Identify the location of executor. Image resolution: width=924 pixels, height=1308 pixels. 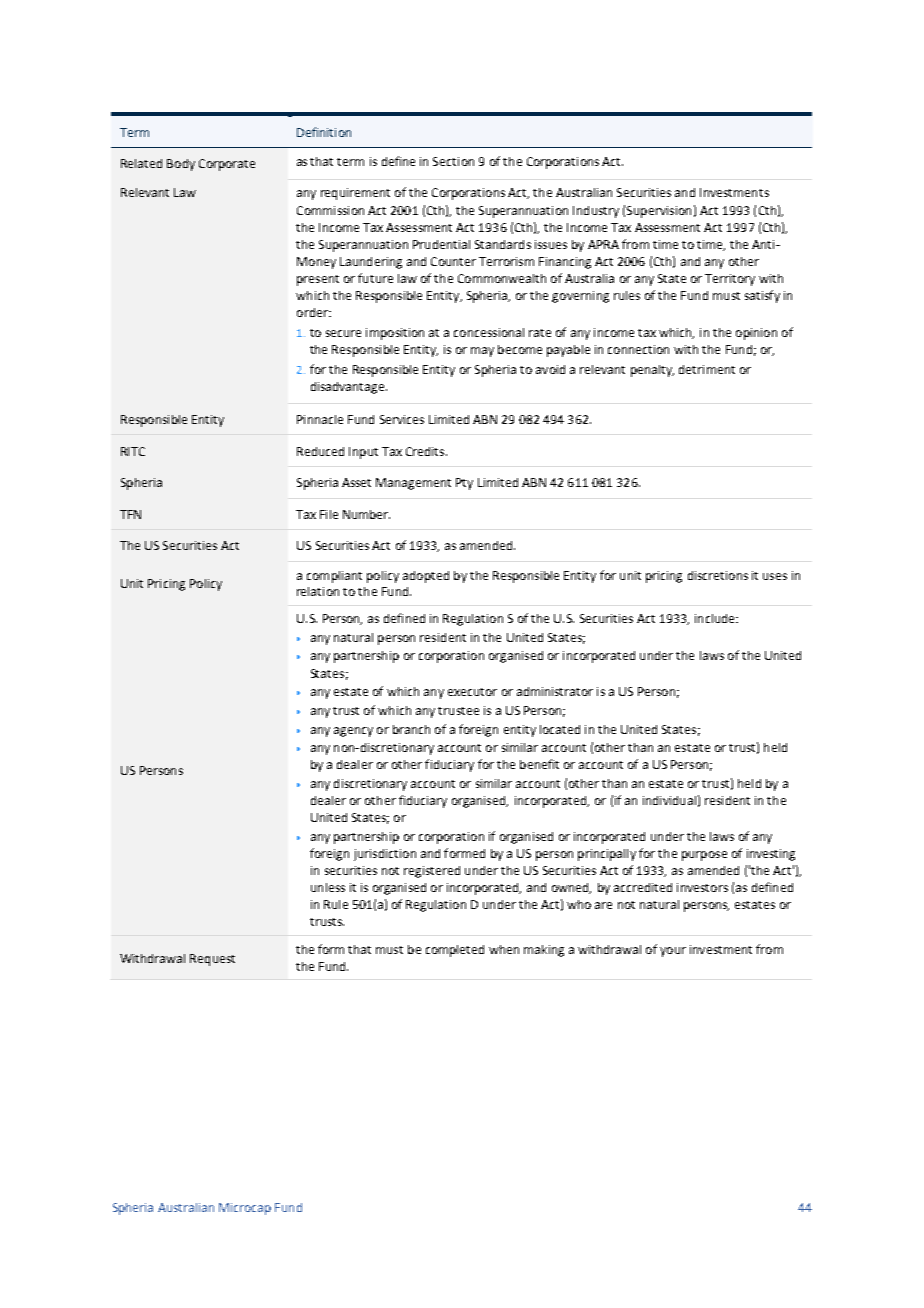
(472, 692).
